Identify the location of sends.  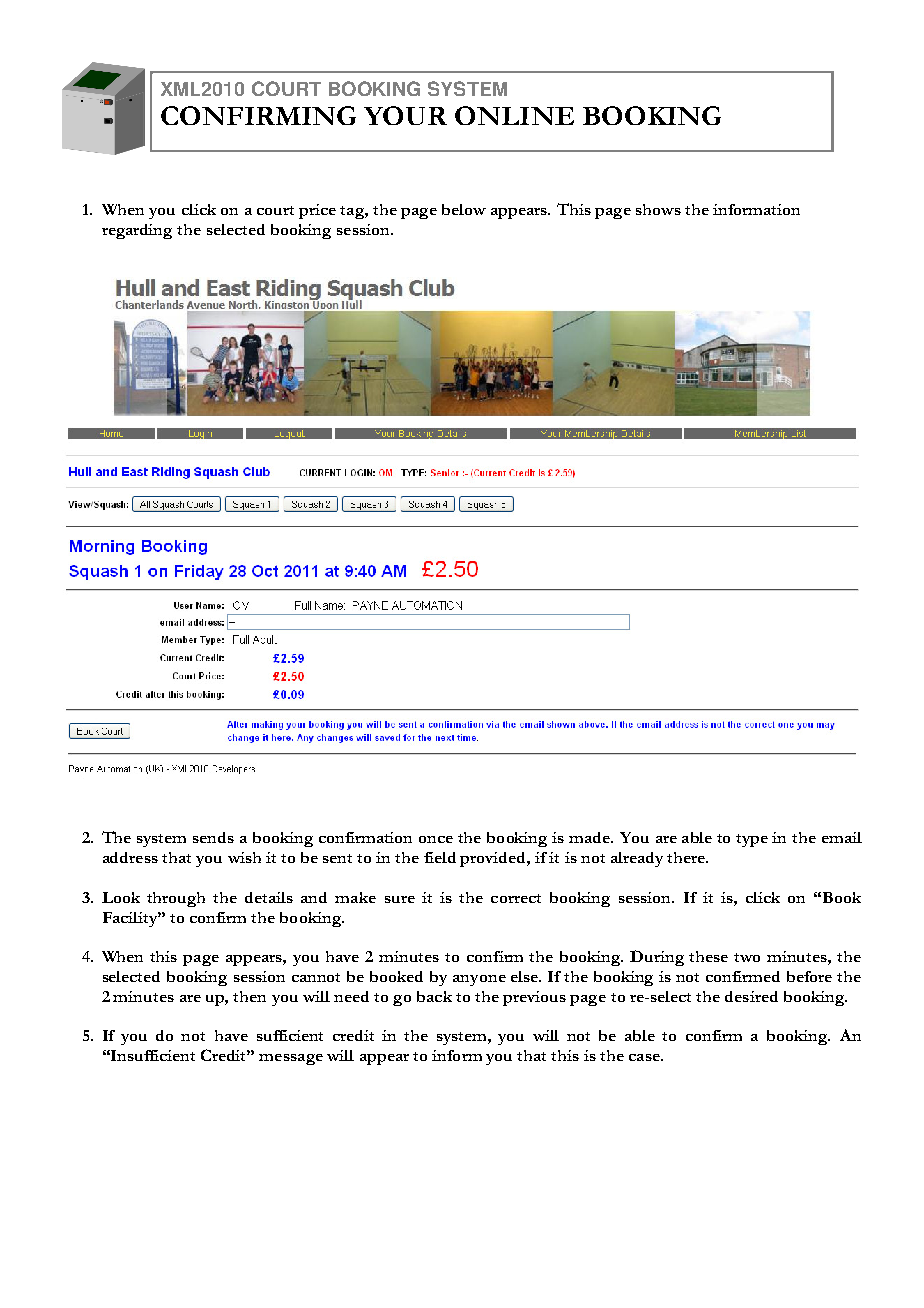
(213, 837).
